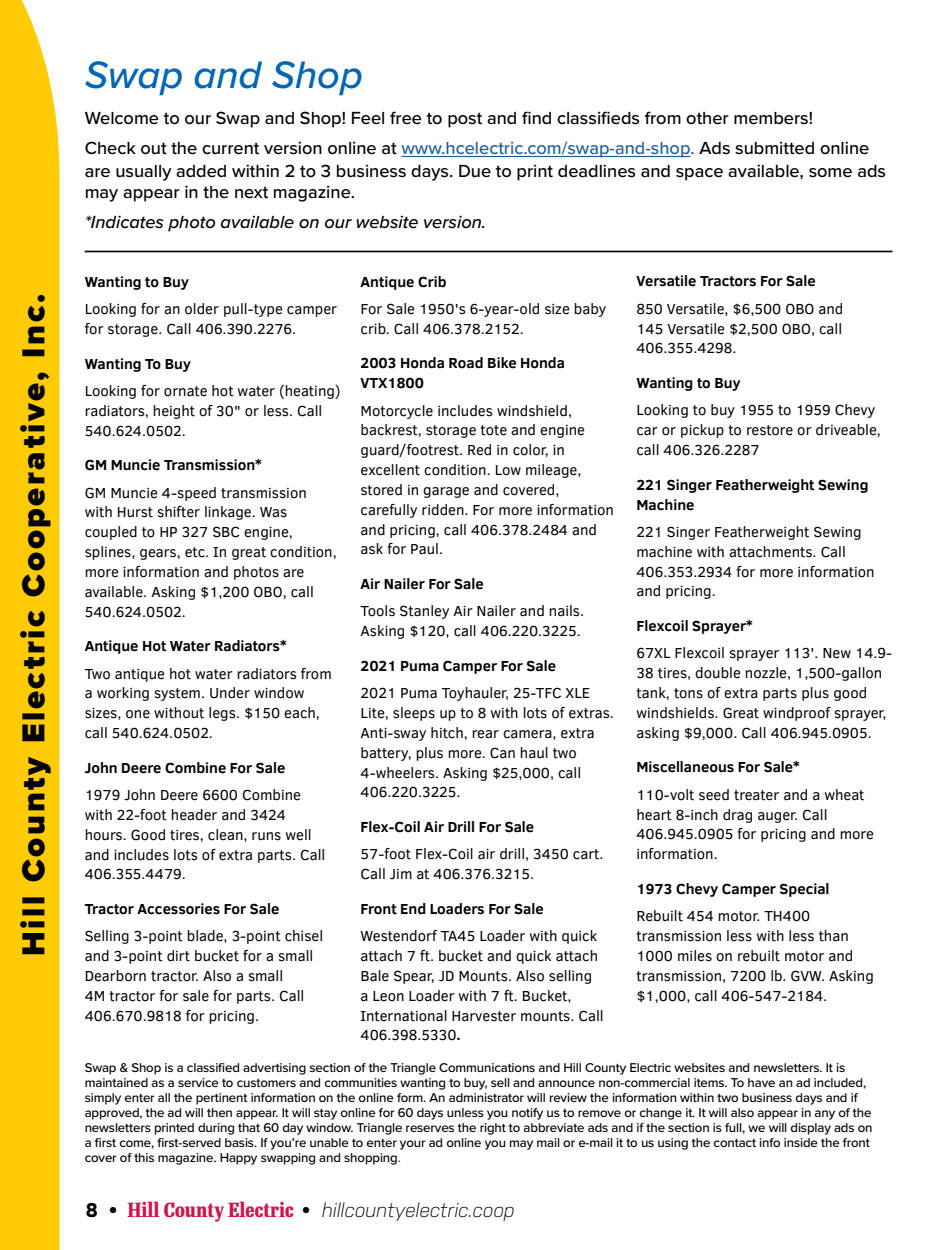 This screenshot has width=952, height=1250. Describe the element at coordinates (194, 815) in the screenshot. I see `header` at that location.
